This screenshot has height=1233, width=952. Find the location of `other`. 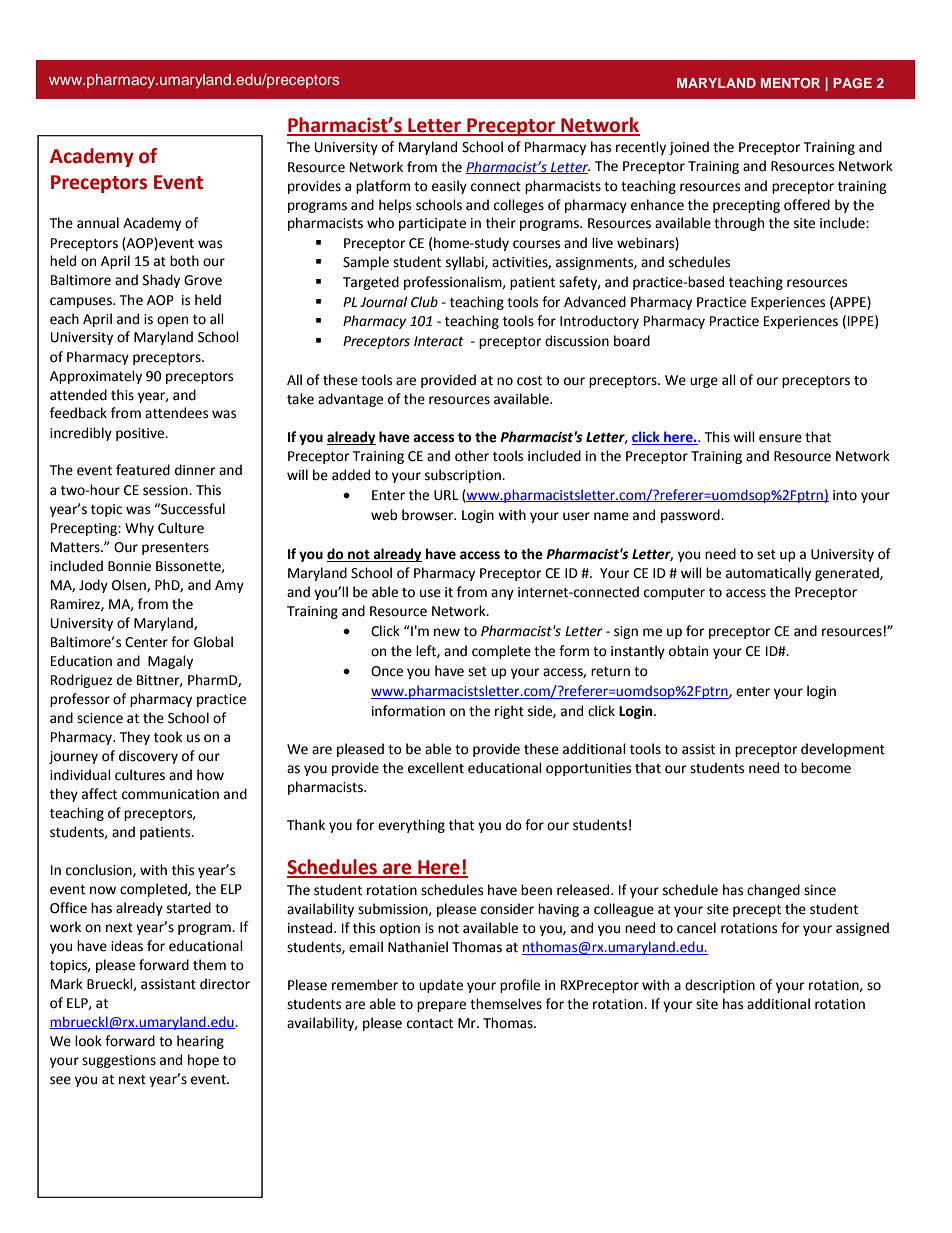

other is located at coordinates (472, 456).
